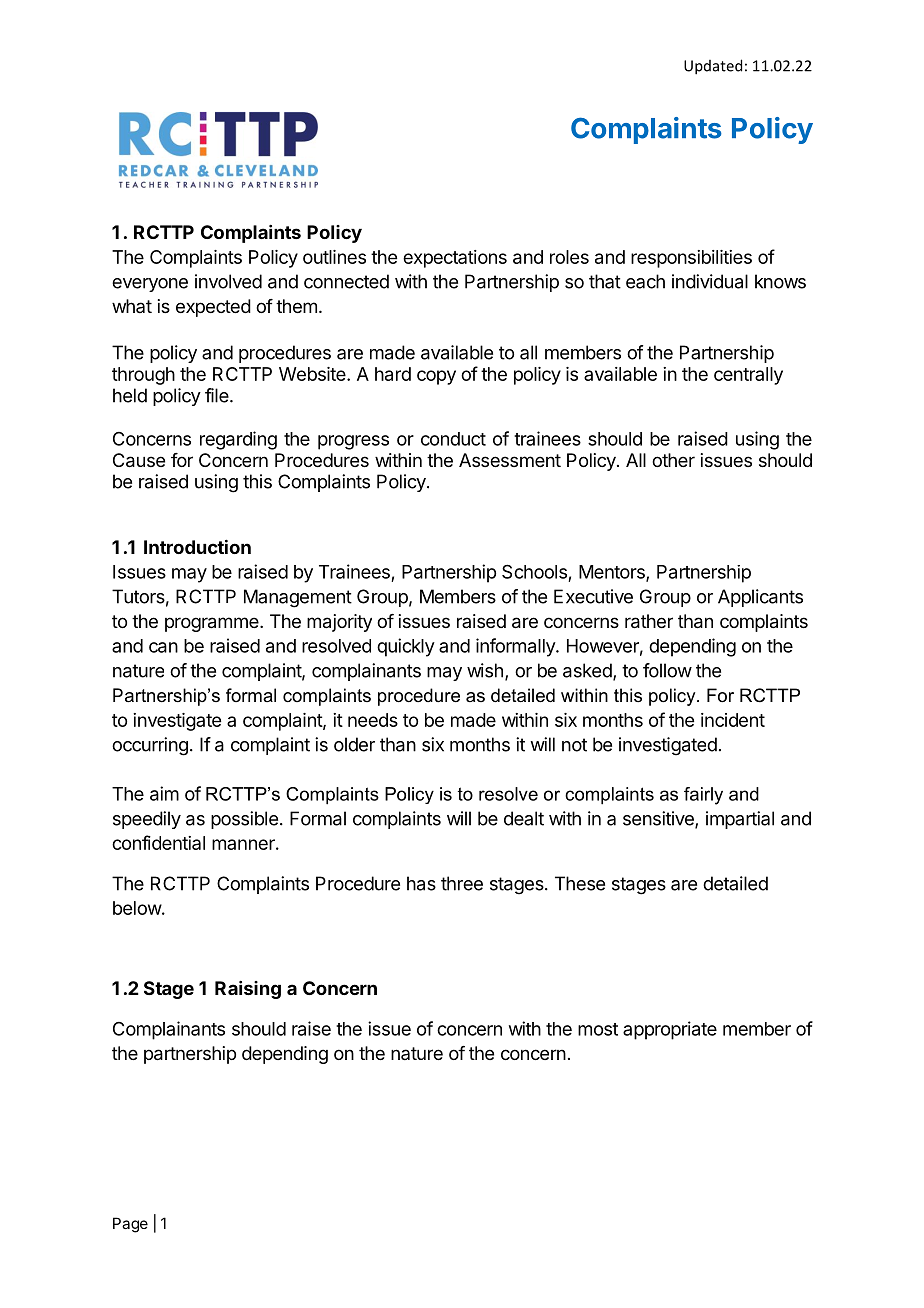  I want to click on file, so click(217, 395).
